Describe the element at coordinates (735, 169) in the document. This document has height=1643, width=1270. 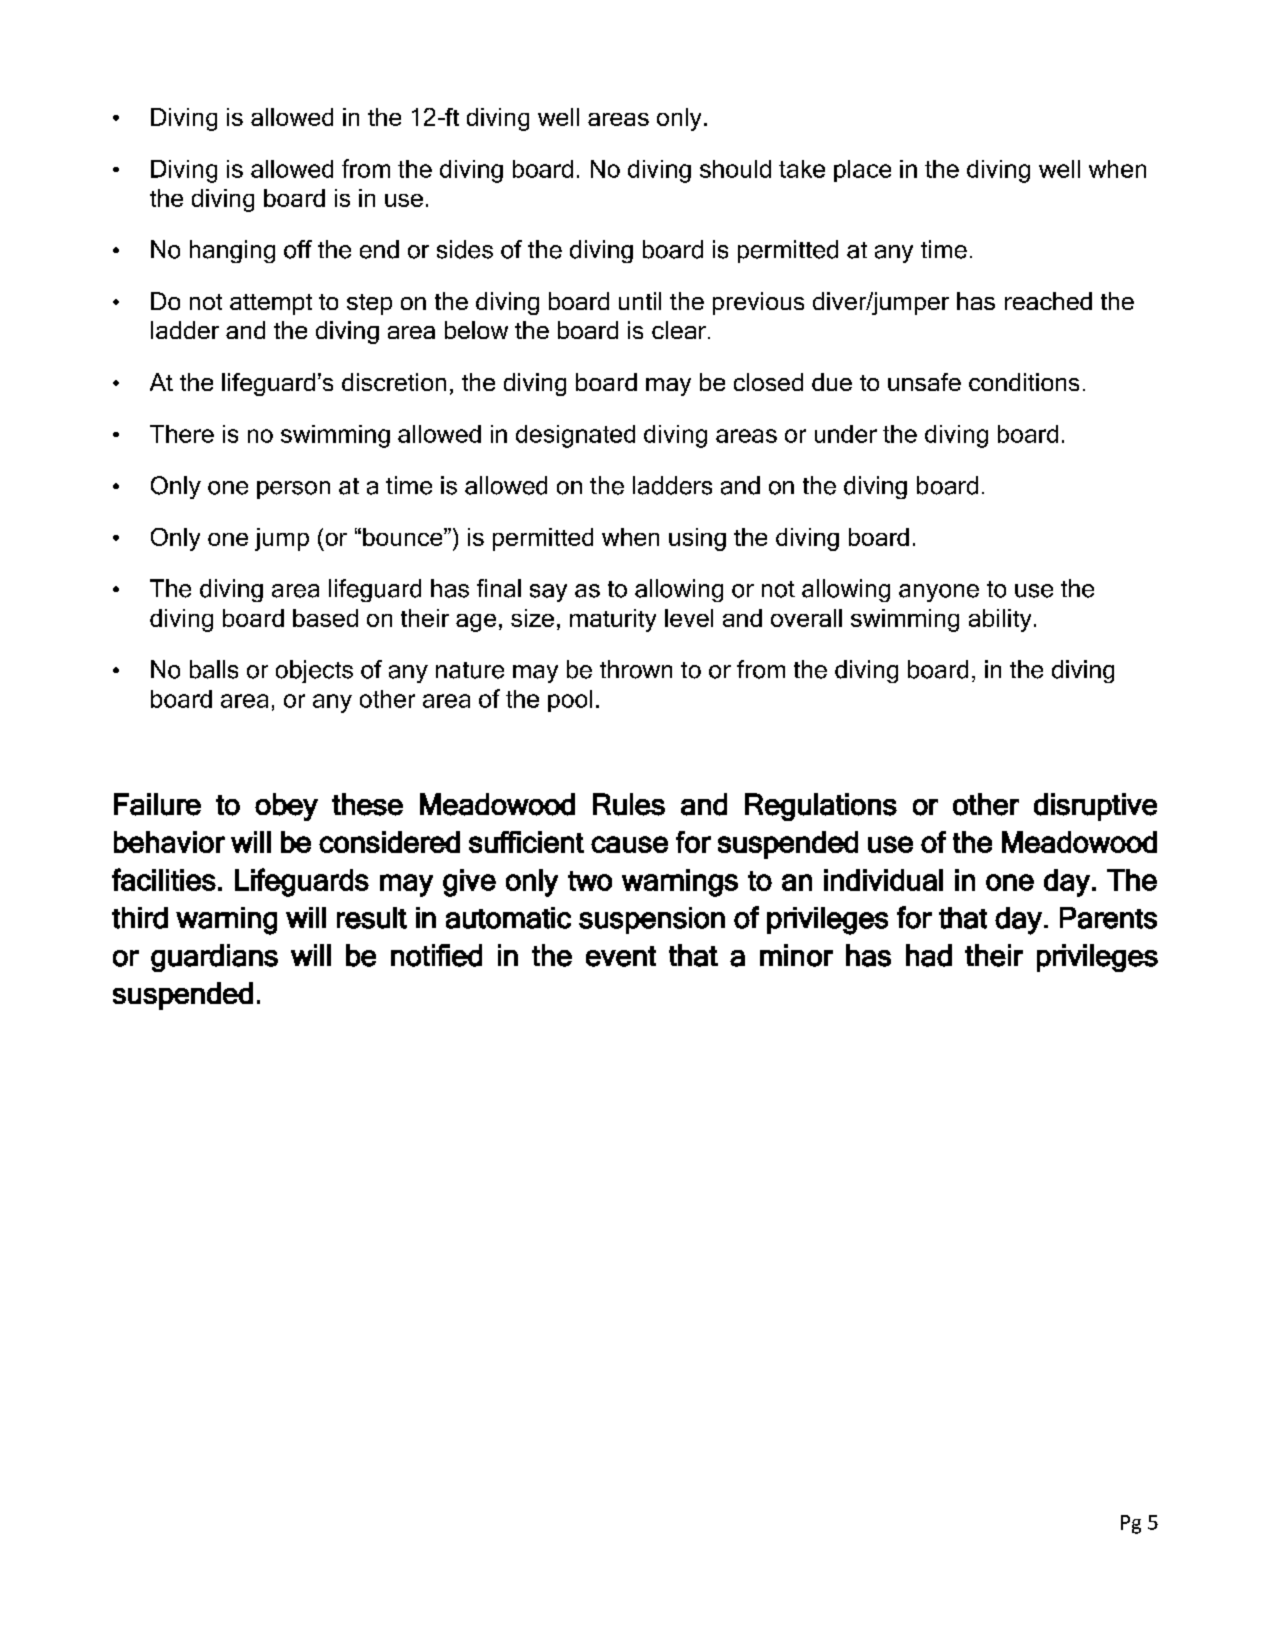
I see `should` at that location.
